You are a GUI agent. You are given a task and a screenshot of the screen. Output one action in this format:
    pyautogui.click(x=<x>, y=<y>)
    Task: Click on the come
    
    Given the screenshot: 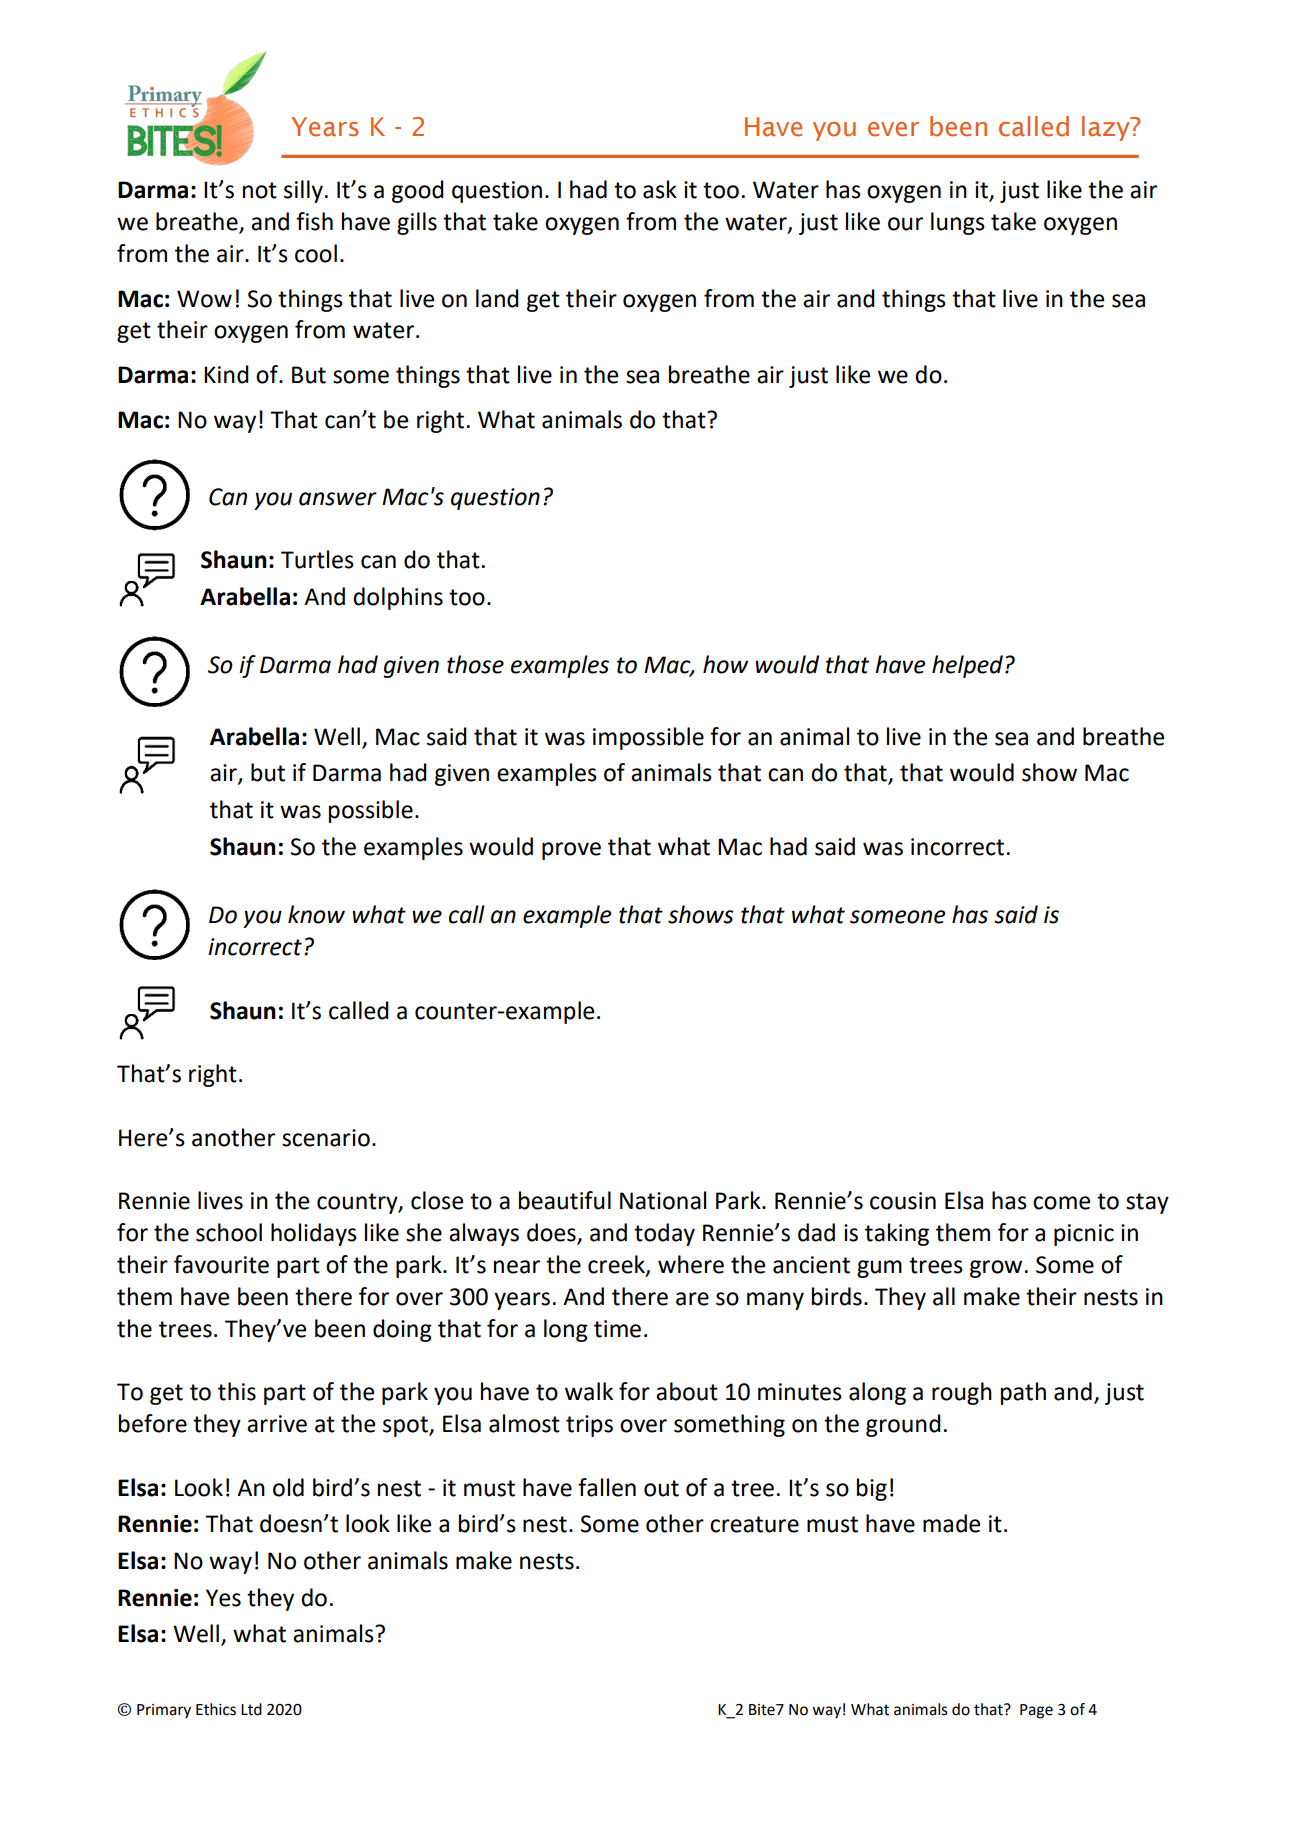 What is the action you would take?
    pyautogui.click(x=1061, y=1203)
